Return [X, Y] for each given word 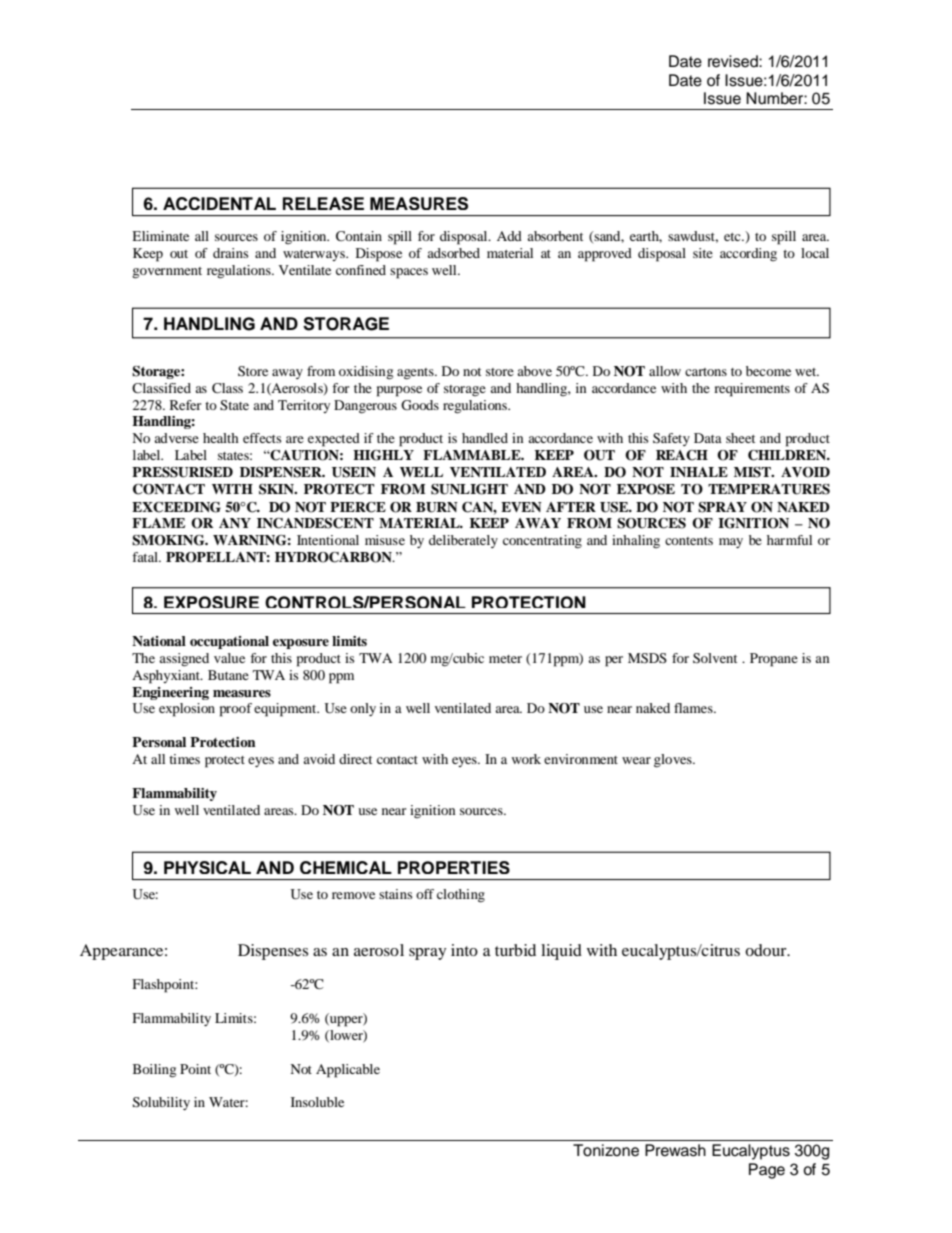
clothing [461, 896]
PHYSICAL [207, 867]
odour [767, 950]
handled [485, 438]
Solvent [715, 658]
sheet [740, 438]
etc [733, 237]
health [221, 438]
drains [231, 253]
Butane [228, 675]
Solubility [161, 1103]
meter [505, 659]
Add [509, 236]
